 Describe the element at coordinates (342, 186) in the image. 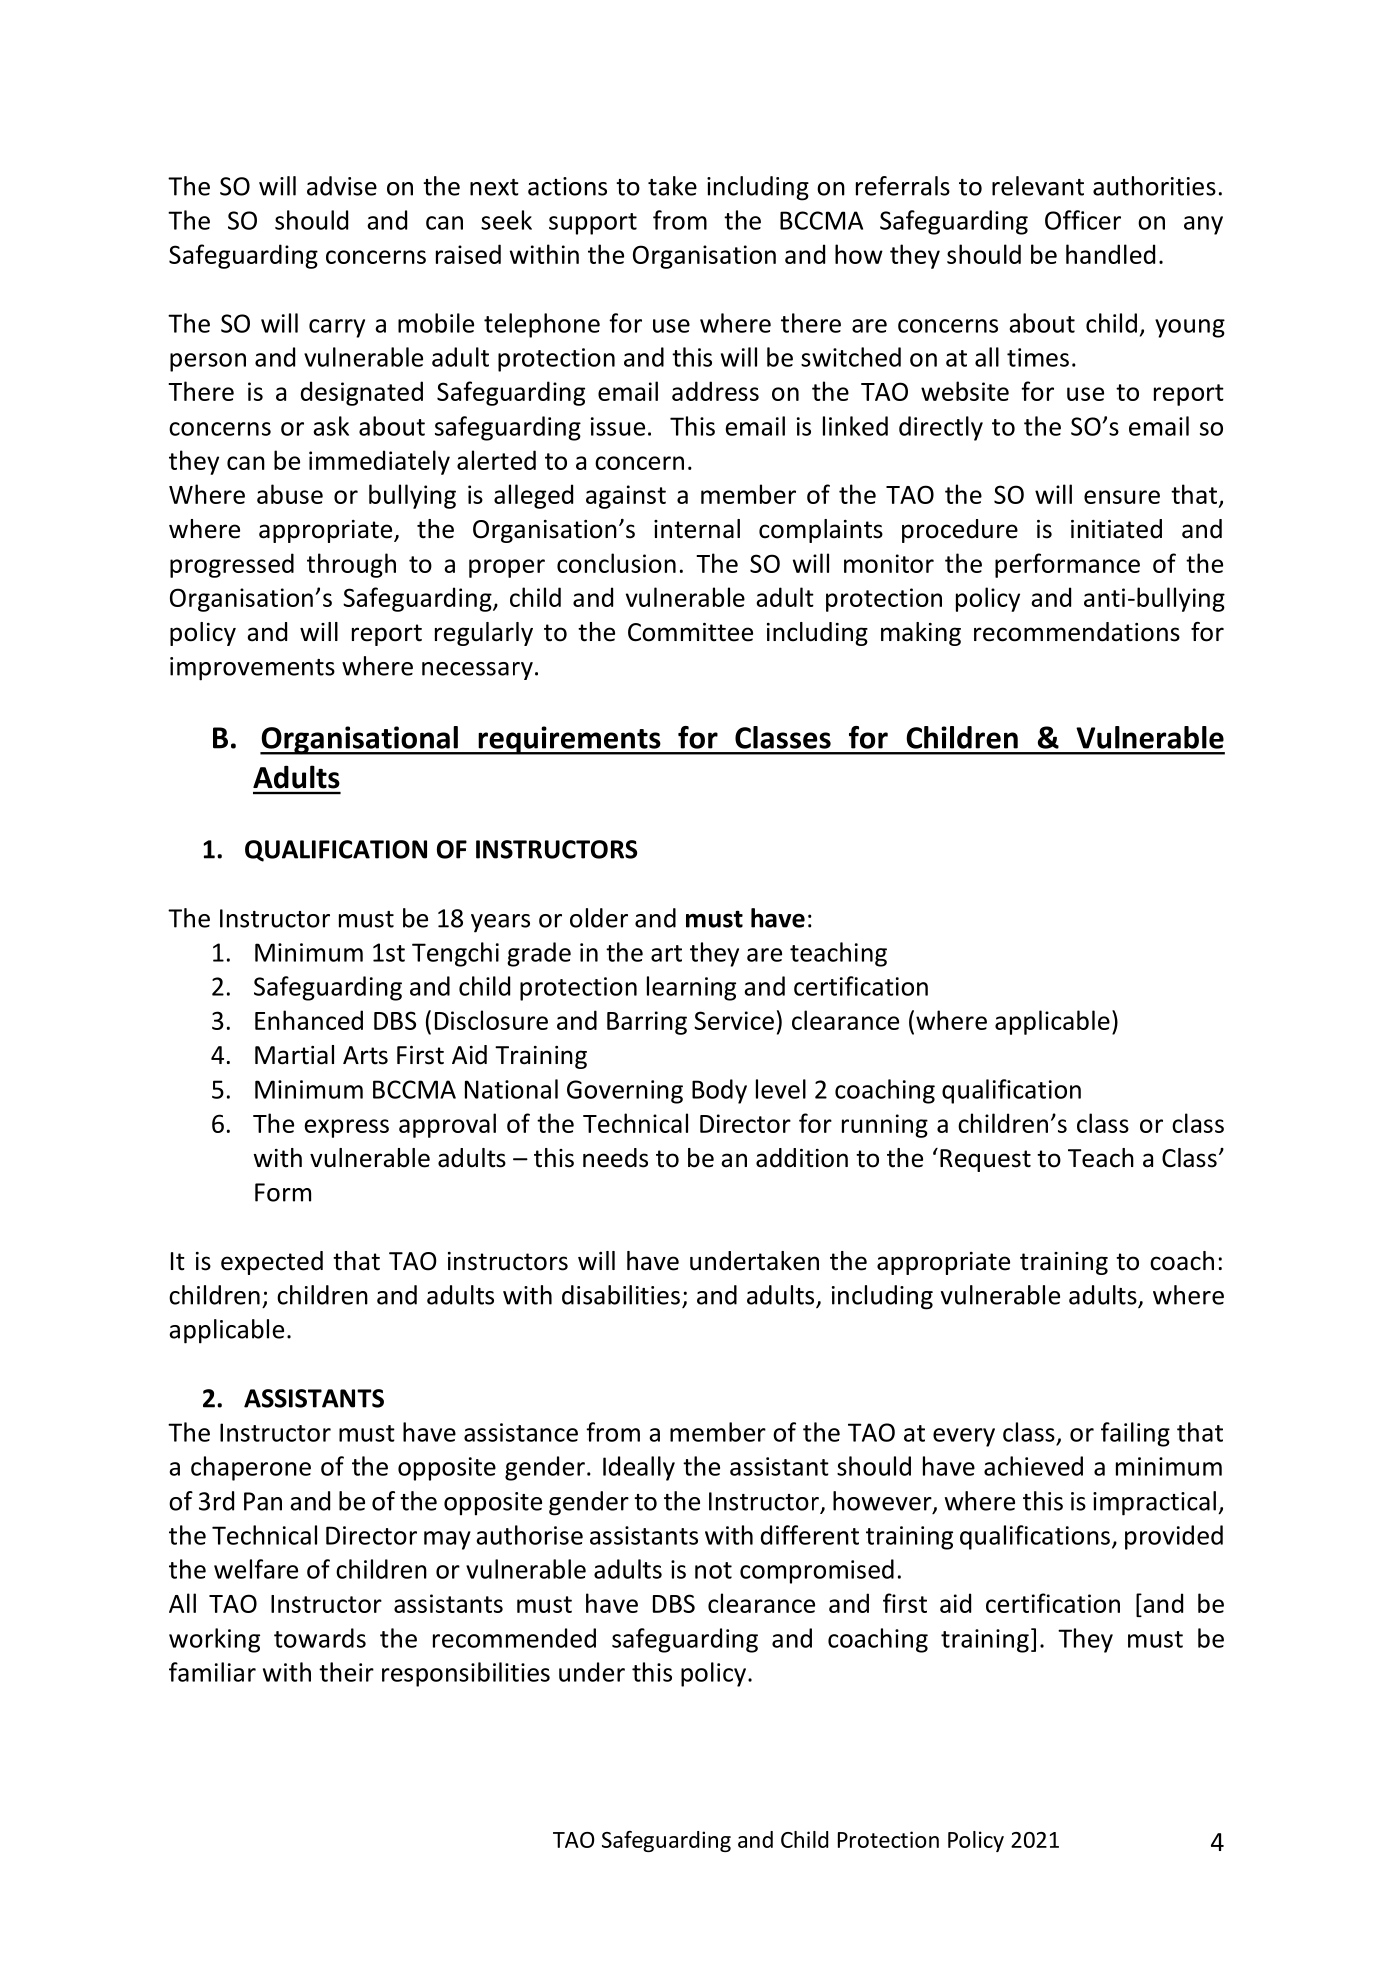

I see `advise` at that location.
